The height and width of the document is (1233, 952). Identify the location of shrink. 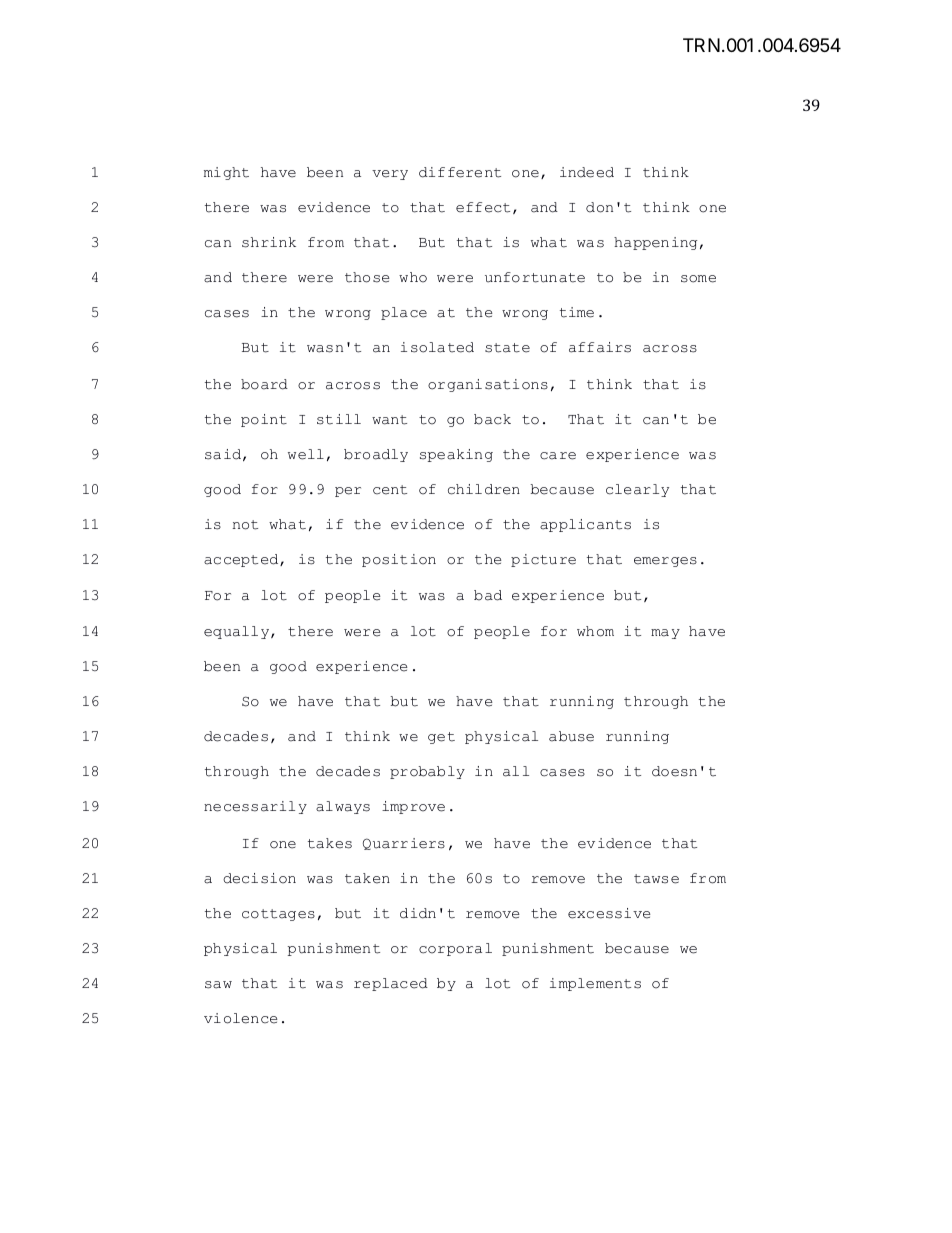
(269, 242).
